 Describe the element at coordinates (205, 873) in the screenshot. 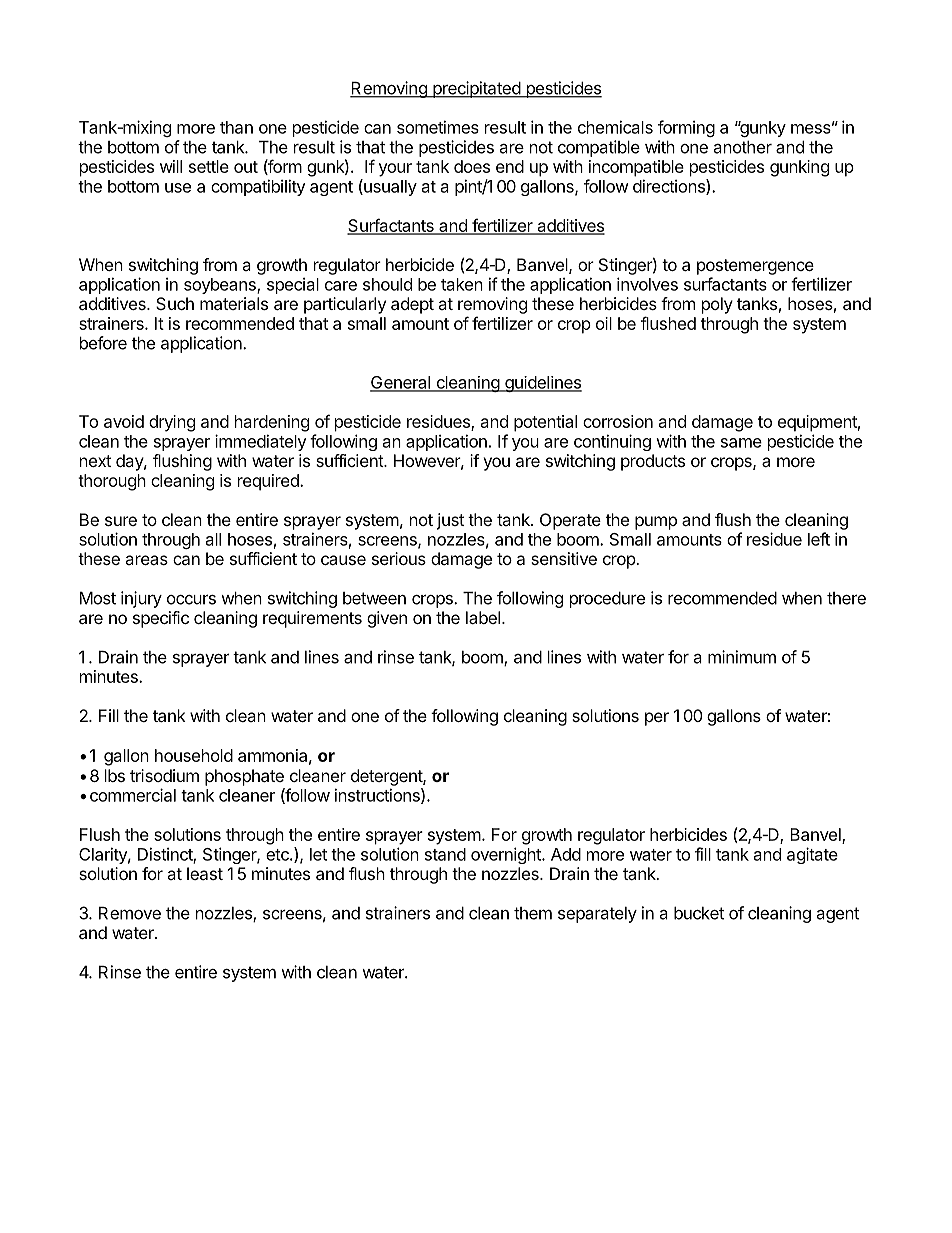

I see `least` at that location.
